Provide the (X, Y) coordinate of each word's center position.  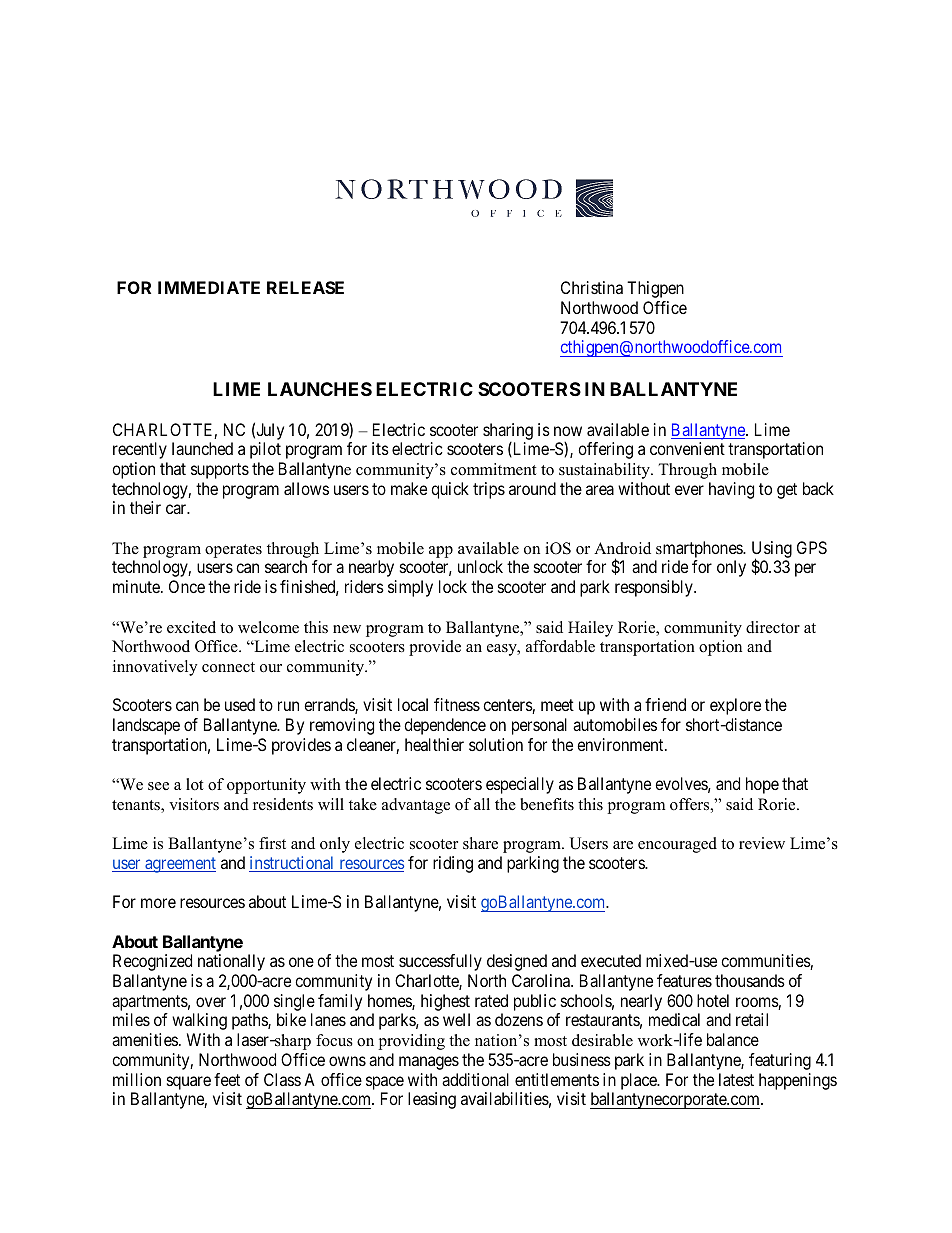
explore (735, 706)
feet (227, 1079)
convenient (687, 448)
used (240, 704)
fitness (457, 704)
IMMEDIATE (209, 287)
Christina (592, 287)
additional (475, 1079)
